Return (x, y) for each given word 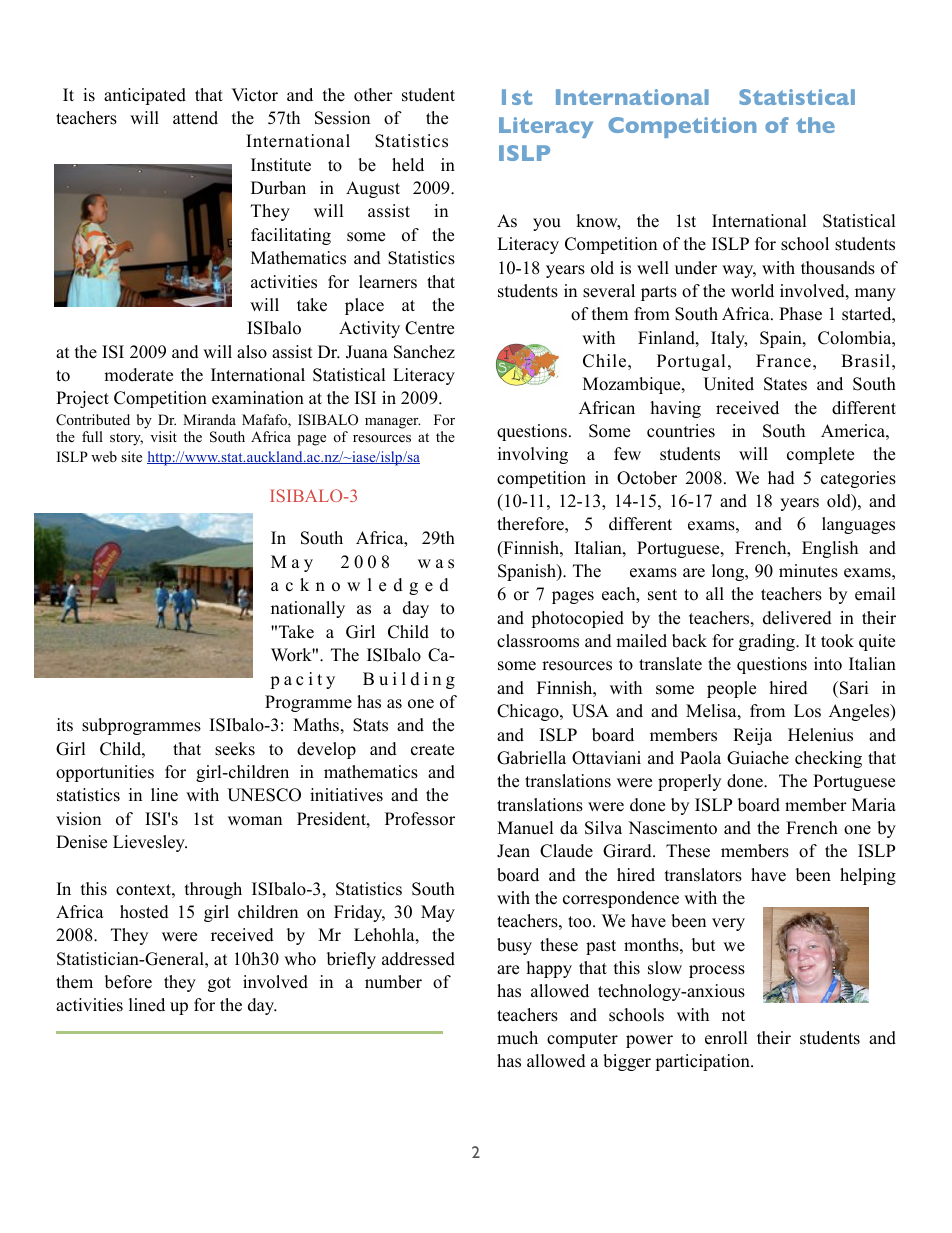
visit (163, 436)
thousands (838, 268)
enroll (726, 1038)
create (432, 750)
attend (195, 118)
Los (807, 711)
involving (533, 455)
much (517, 1038)
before (128, 982)
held (408, 165)
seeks (235, 749)
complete (820, 455)
